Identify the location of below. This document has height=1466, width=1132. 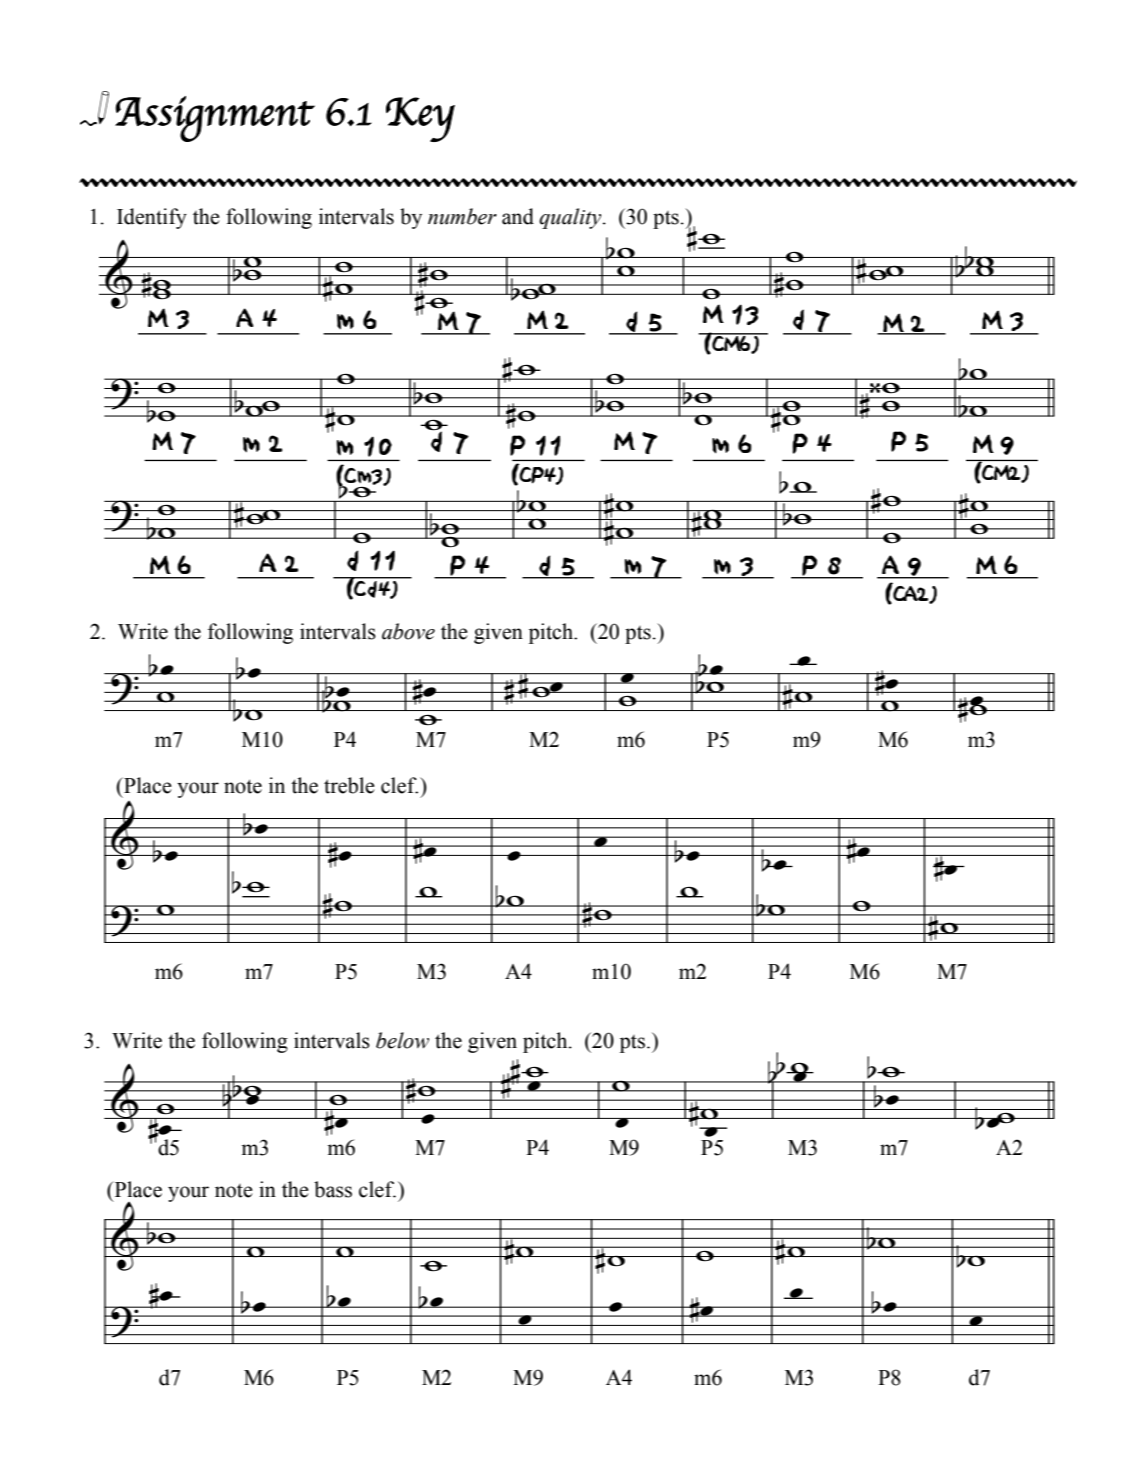
(402, 1040).
